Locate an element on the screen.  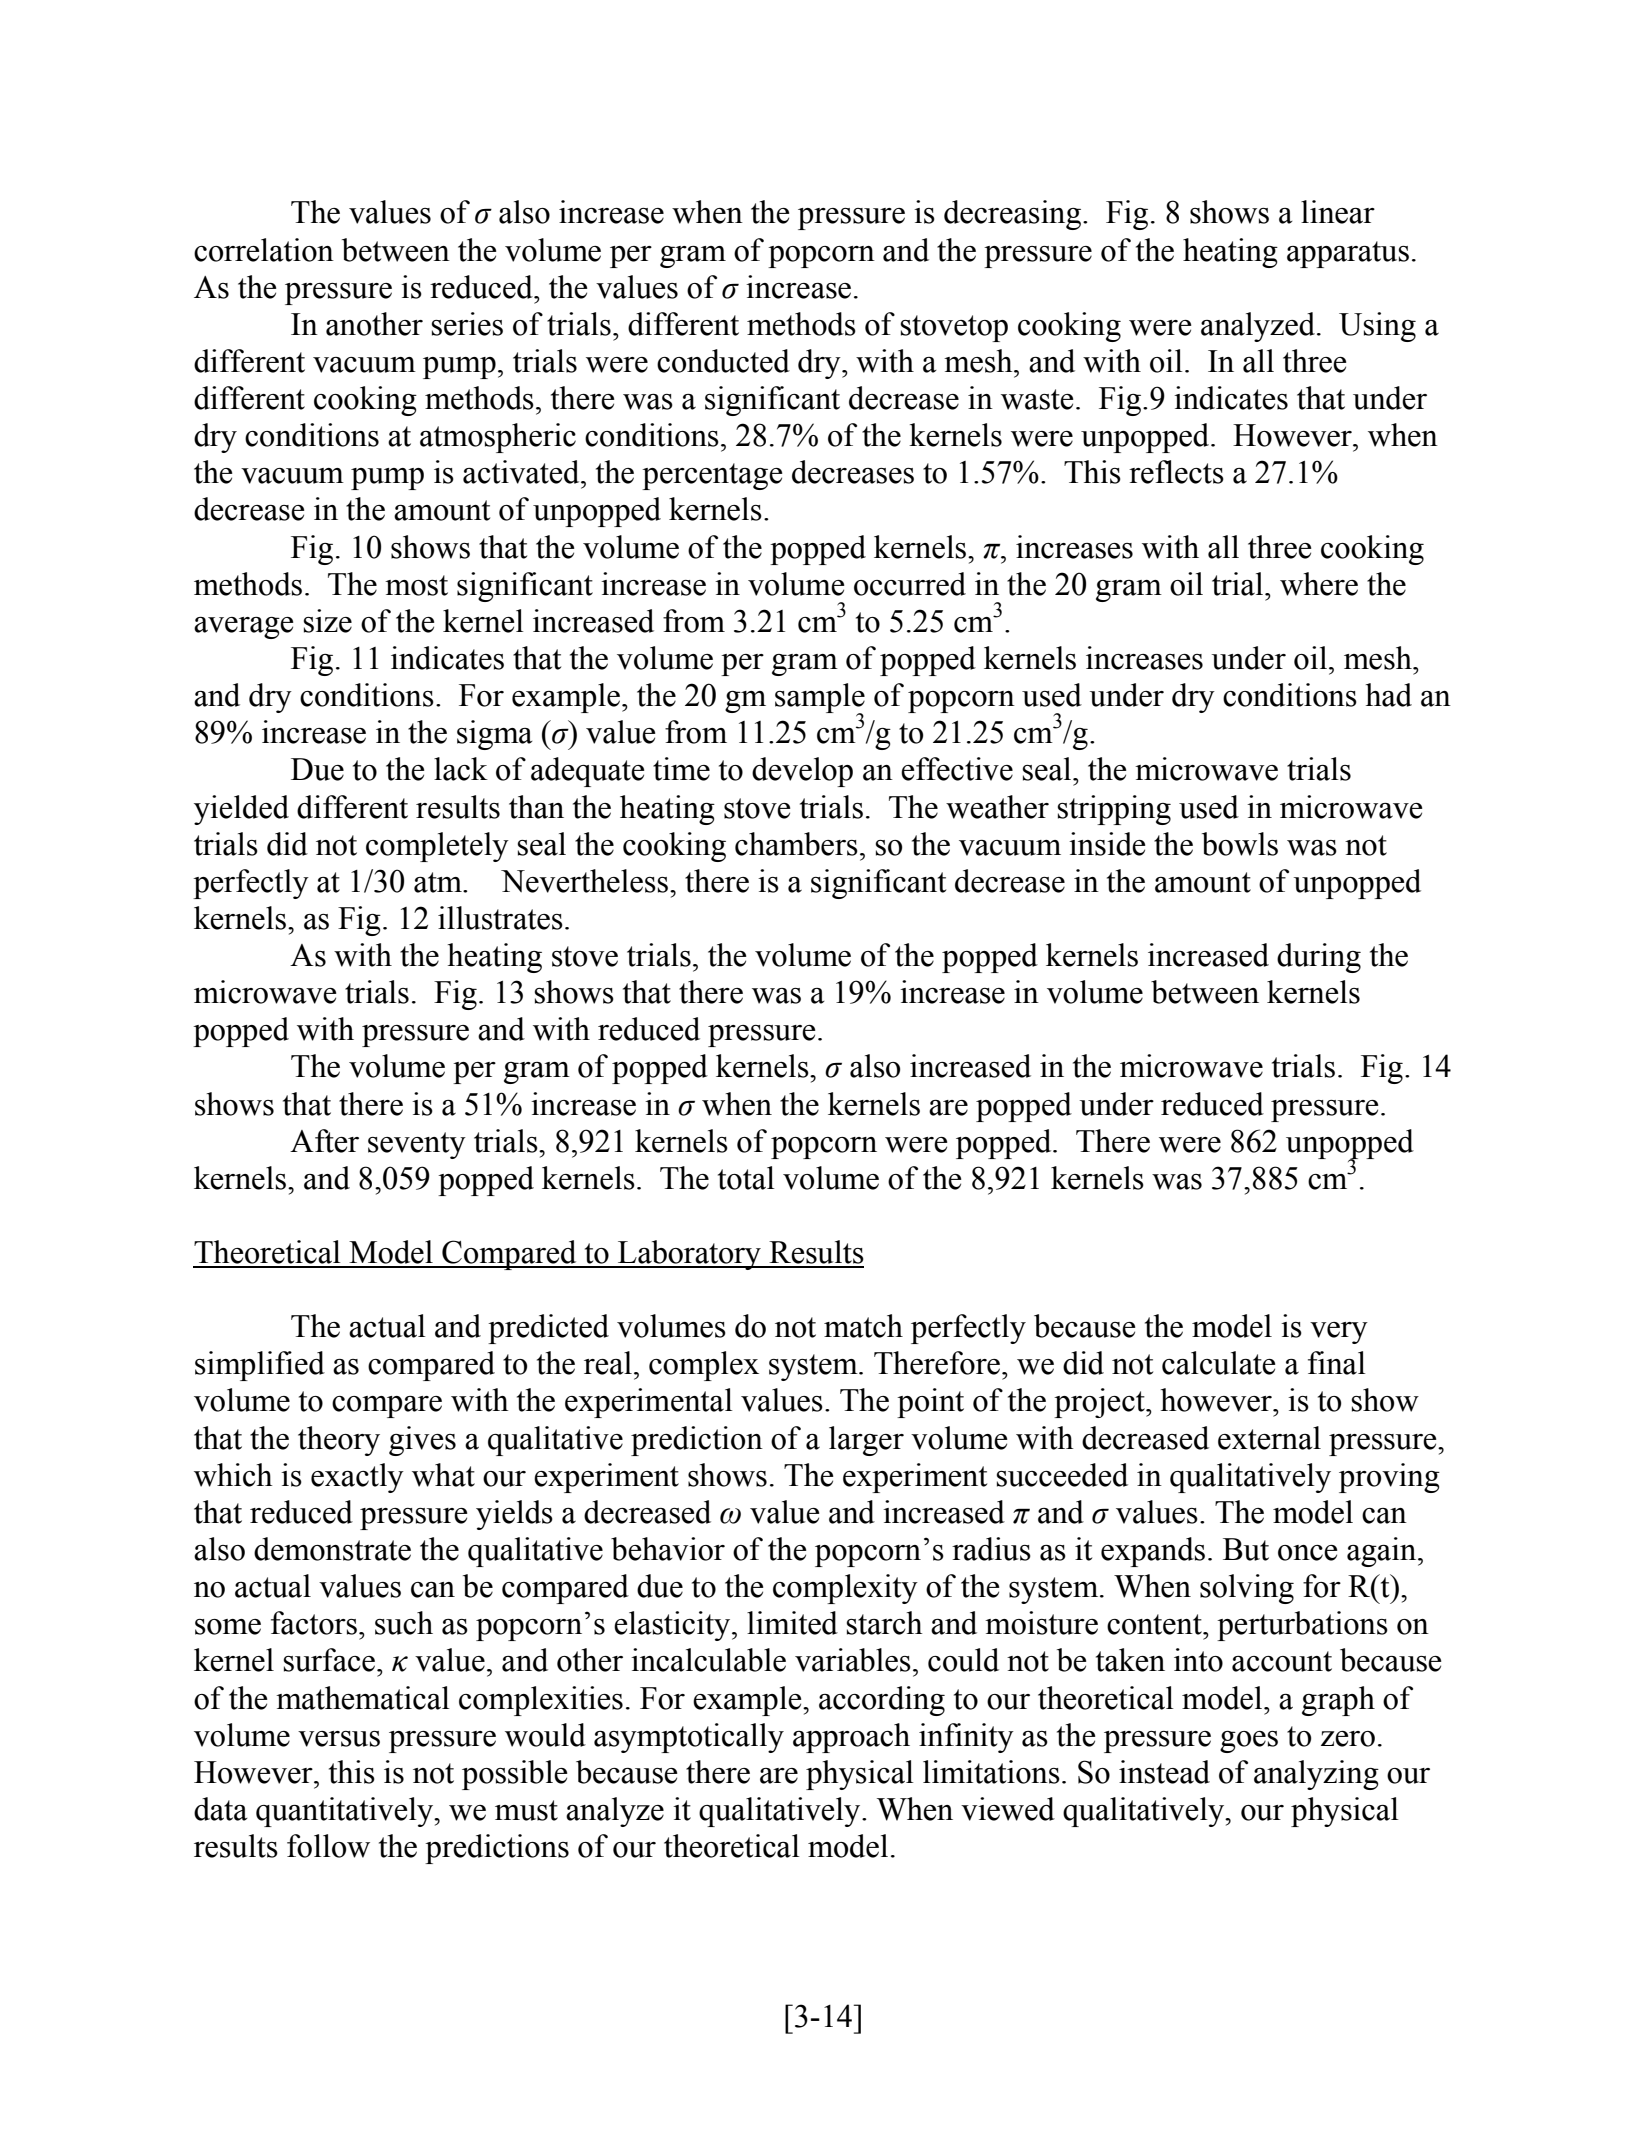
lack is located at coordinates (461, 769).
